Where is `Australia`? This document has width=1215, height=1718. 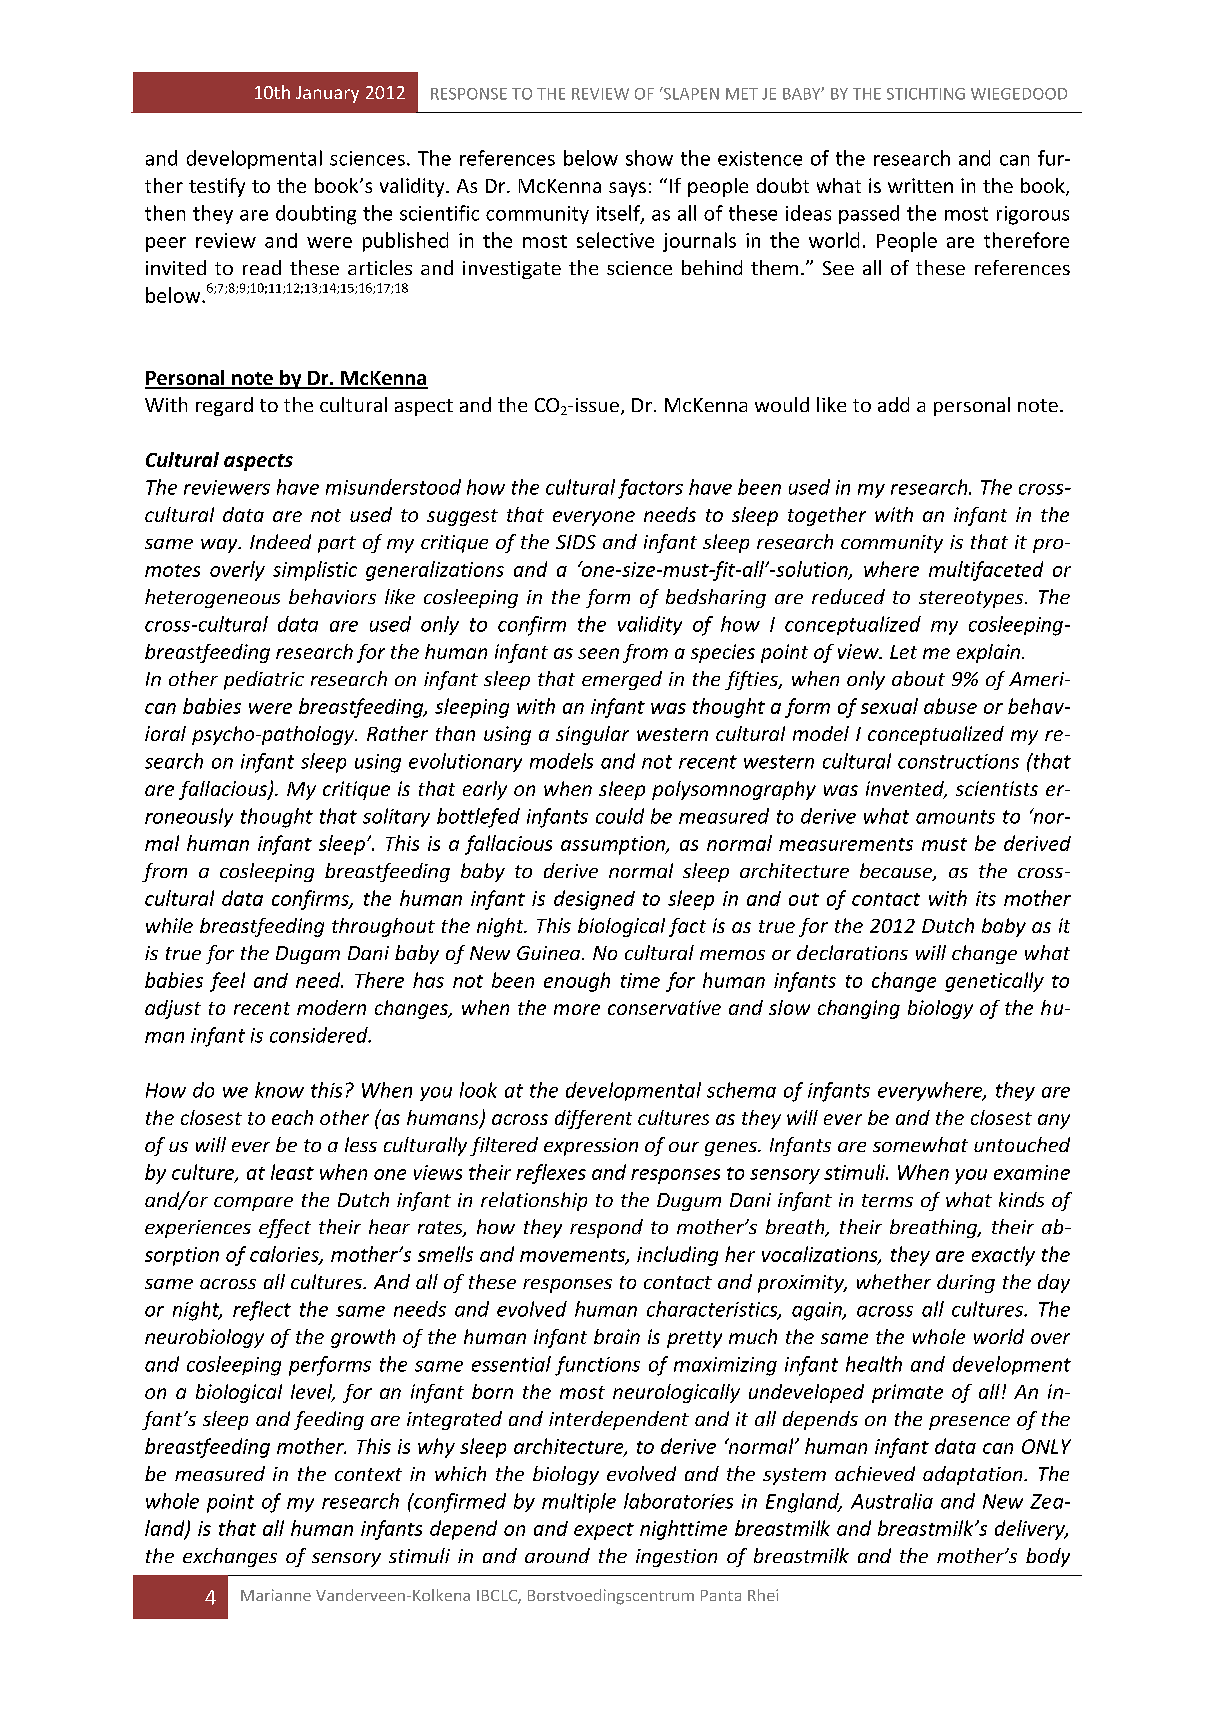 Australia is located at coordinates (892, 1501).
